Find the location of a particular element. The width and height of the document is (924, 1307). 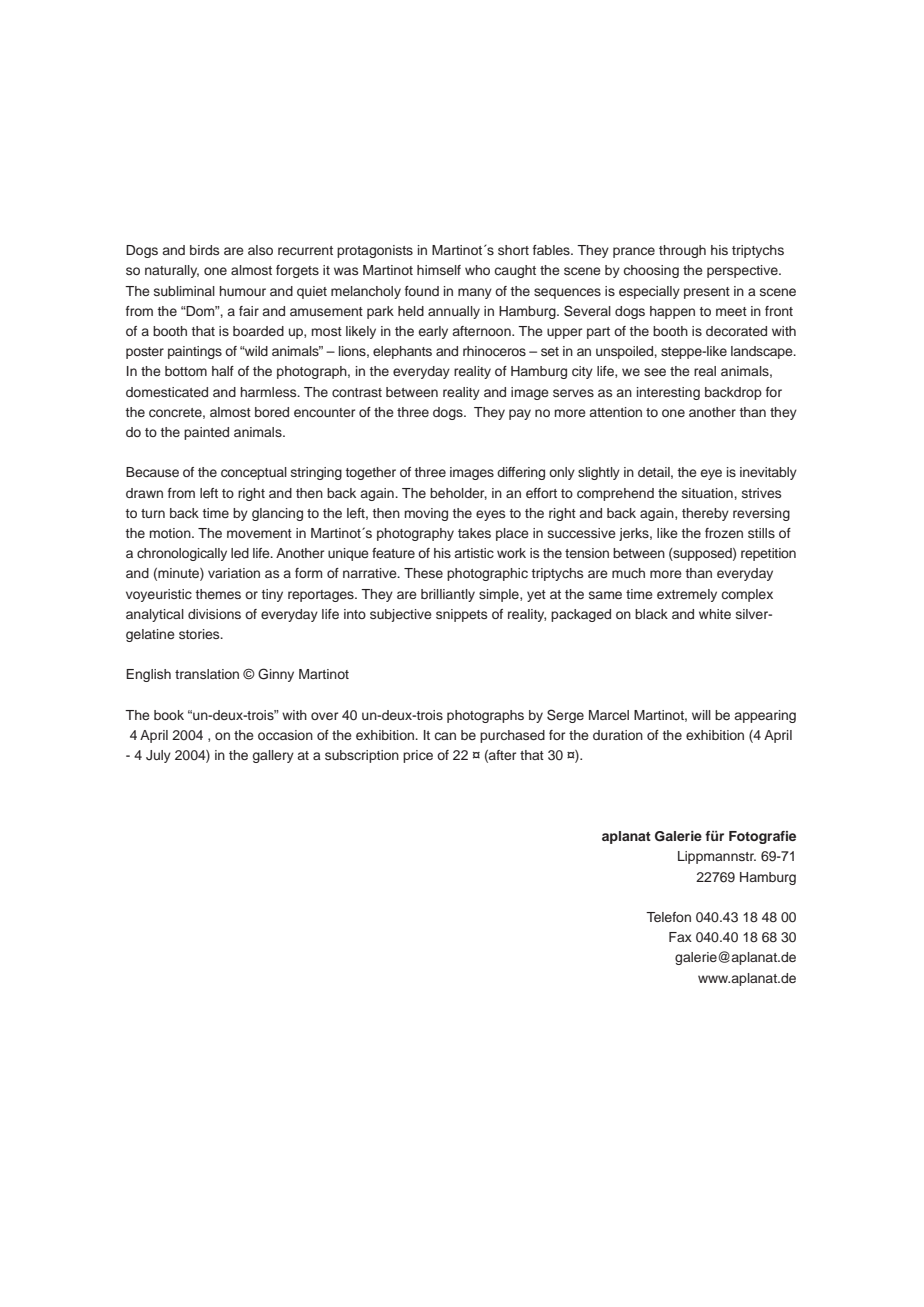

extremely is located at coordinates (687, 595).
